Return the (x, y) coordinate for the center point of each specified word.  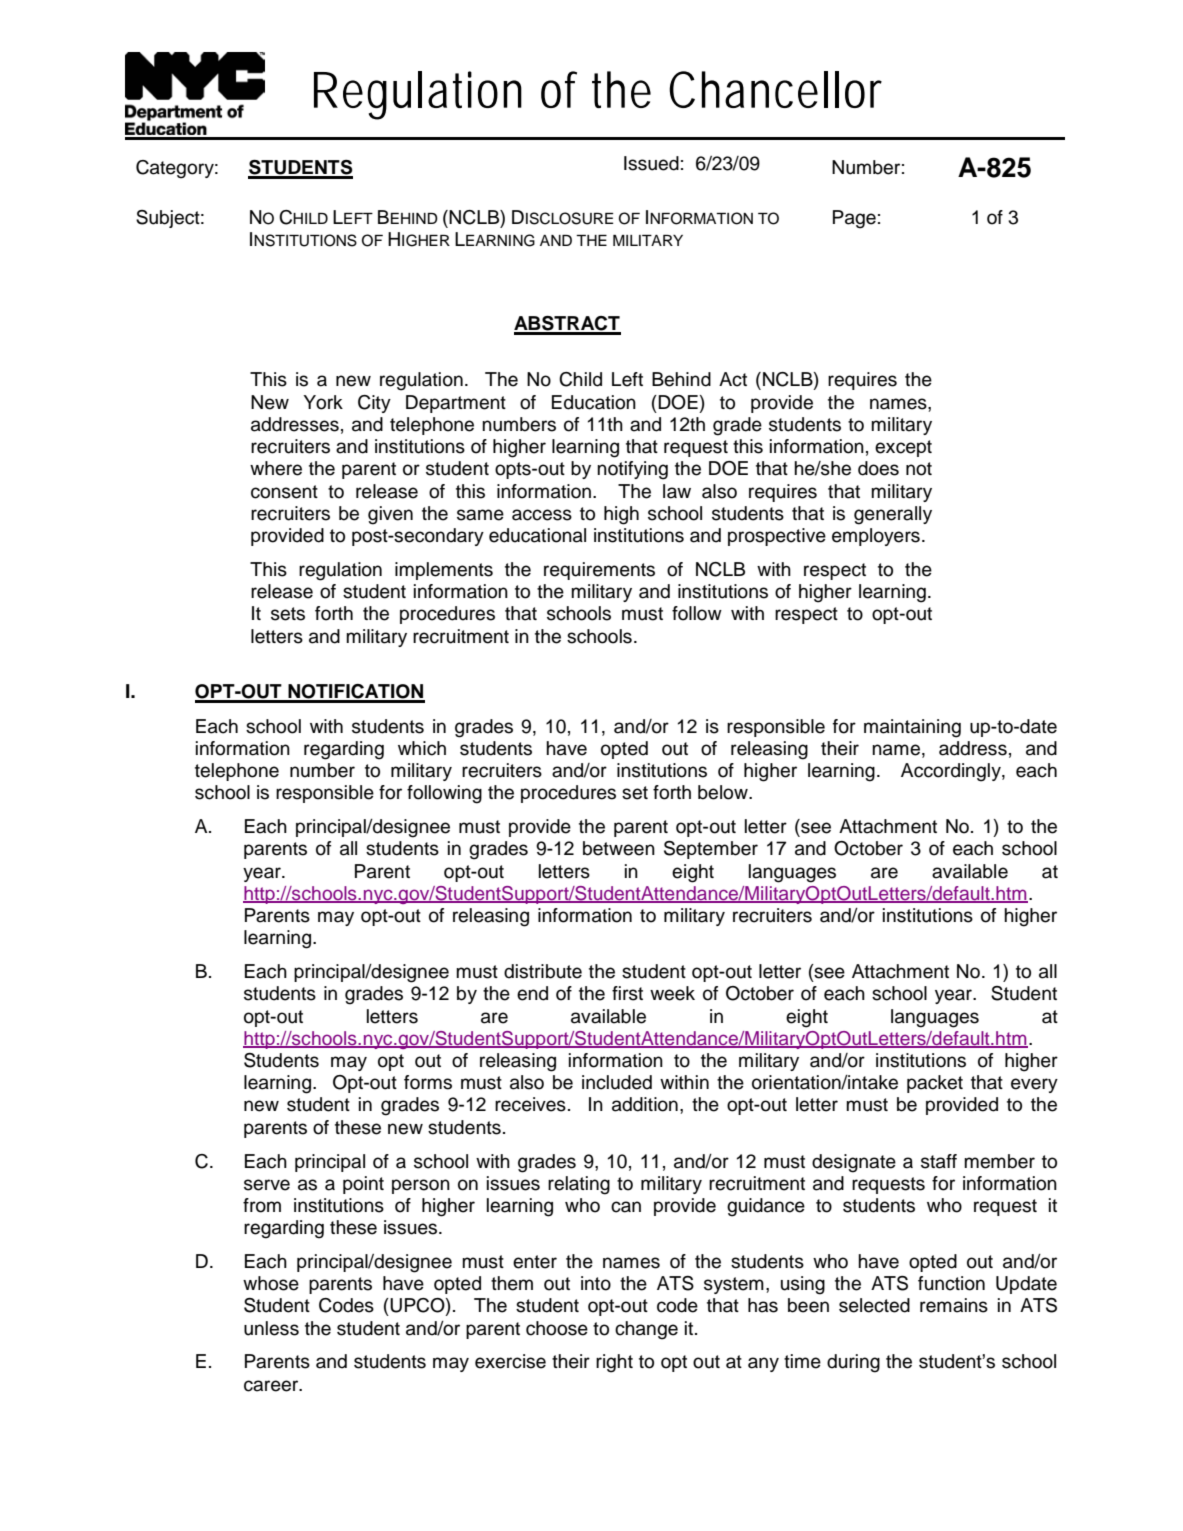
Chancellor (775, 89)
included (617, 1082)
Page (854, 219)
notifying (632, 470)
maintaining (912, 728)
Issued (651, 163)
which (422, 748)
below (724, 792)
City (374, 404)
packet (935, 1084)
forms (428, 1082)
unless (271, 1328)
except (903, 448)
